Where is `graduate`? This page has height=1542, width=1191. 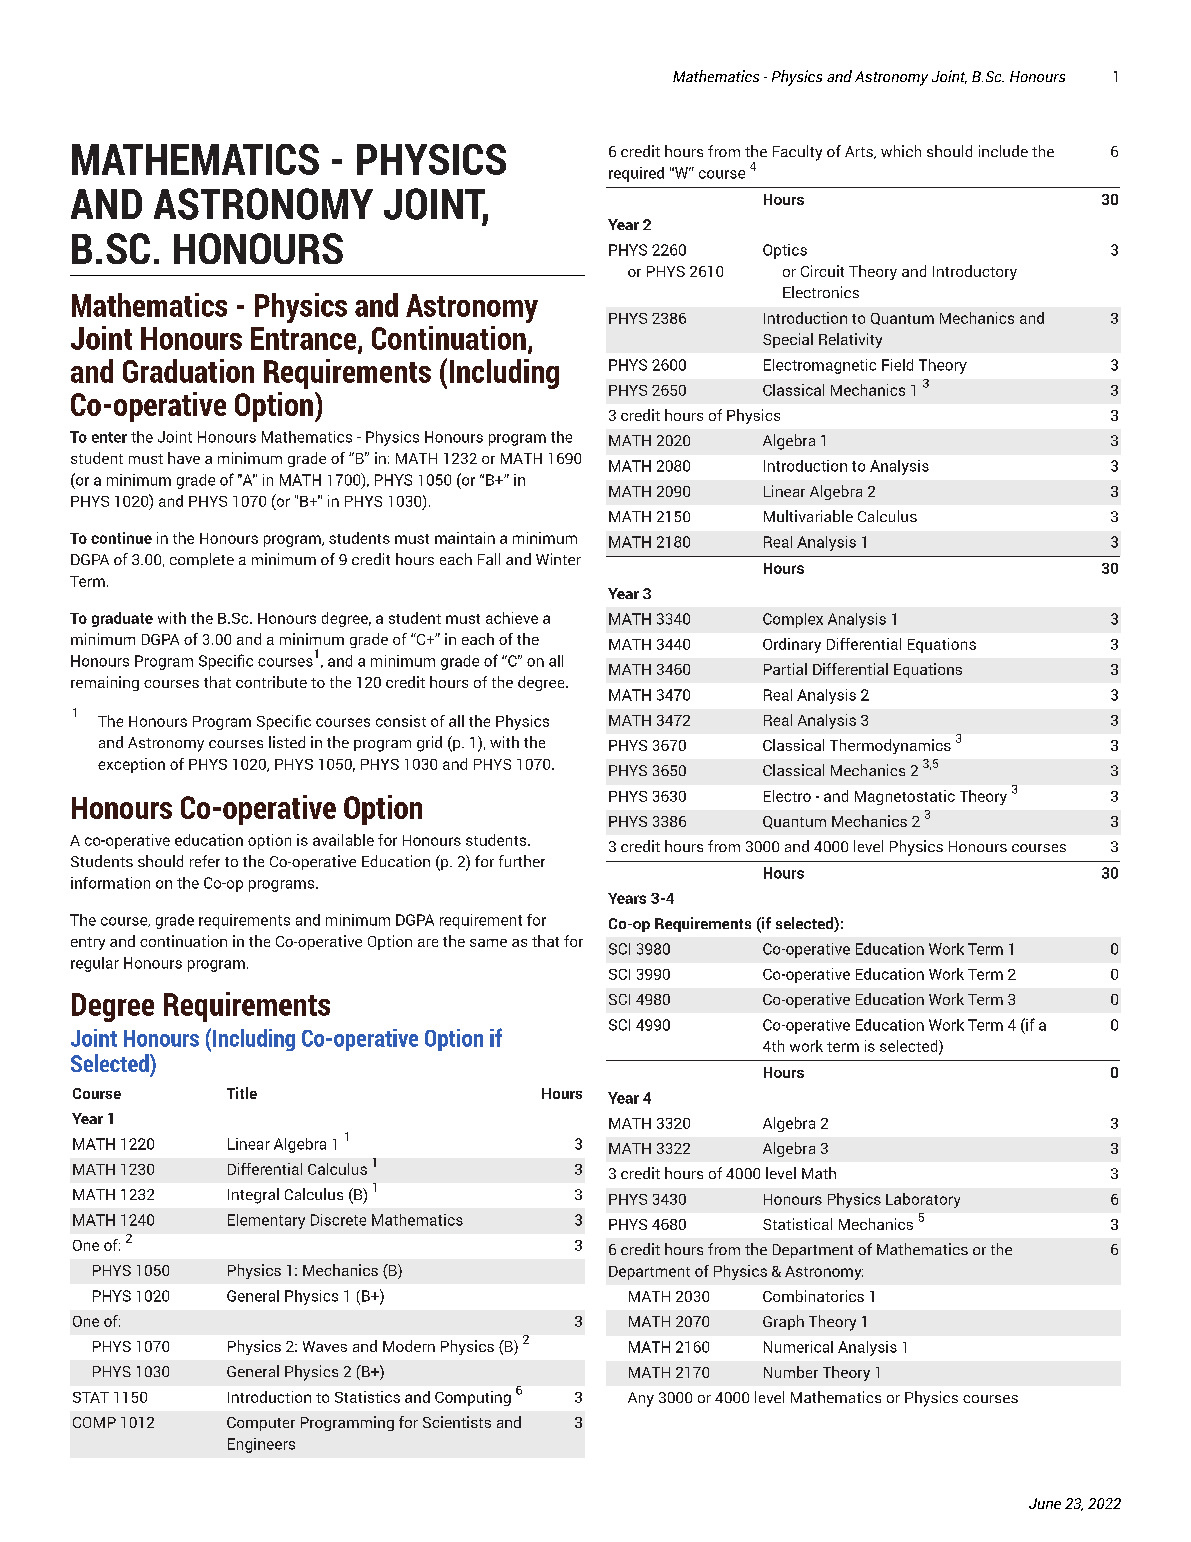 graduate is located at coordinates (122, 619).
